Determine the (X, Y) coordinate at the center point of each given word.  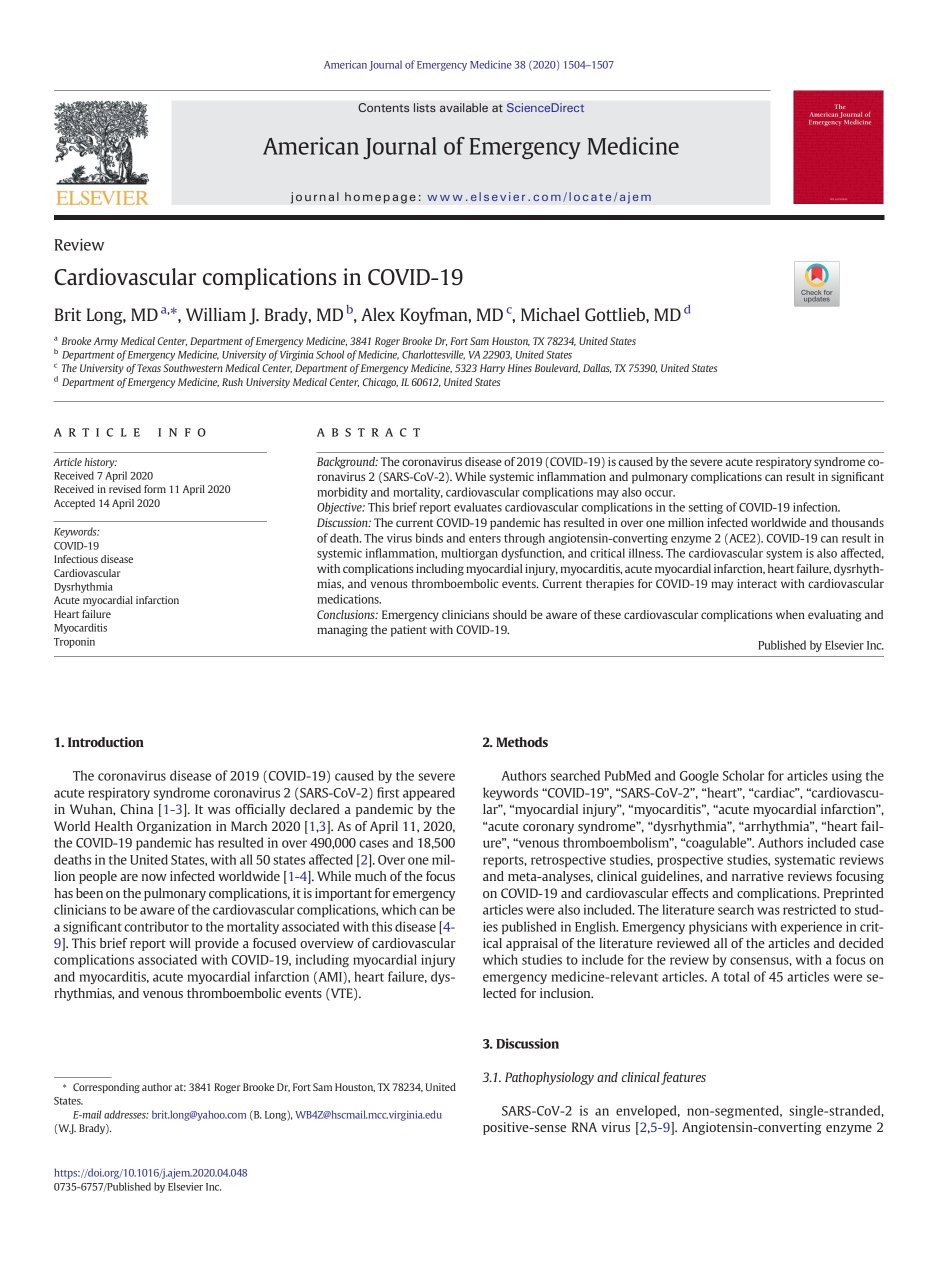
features (683, 1078)
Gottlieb (616, 314)
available (464, 107)
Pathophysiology (549, 1078)
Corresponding (106, 1088)
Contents (383, 107)
